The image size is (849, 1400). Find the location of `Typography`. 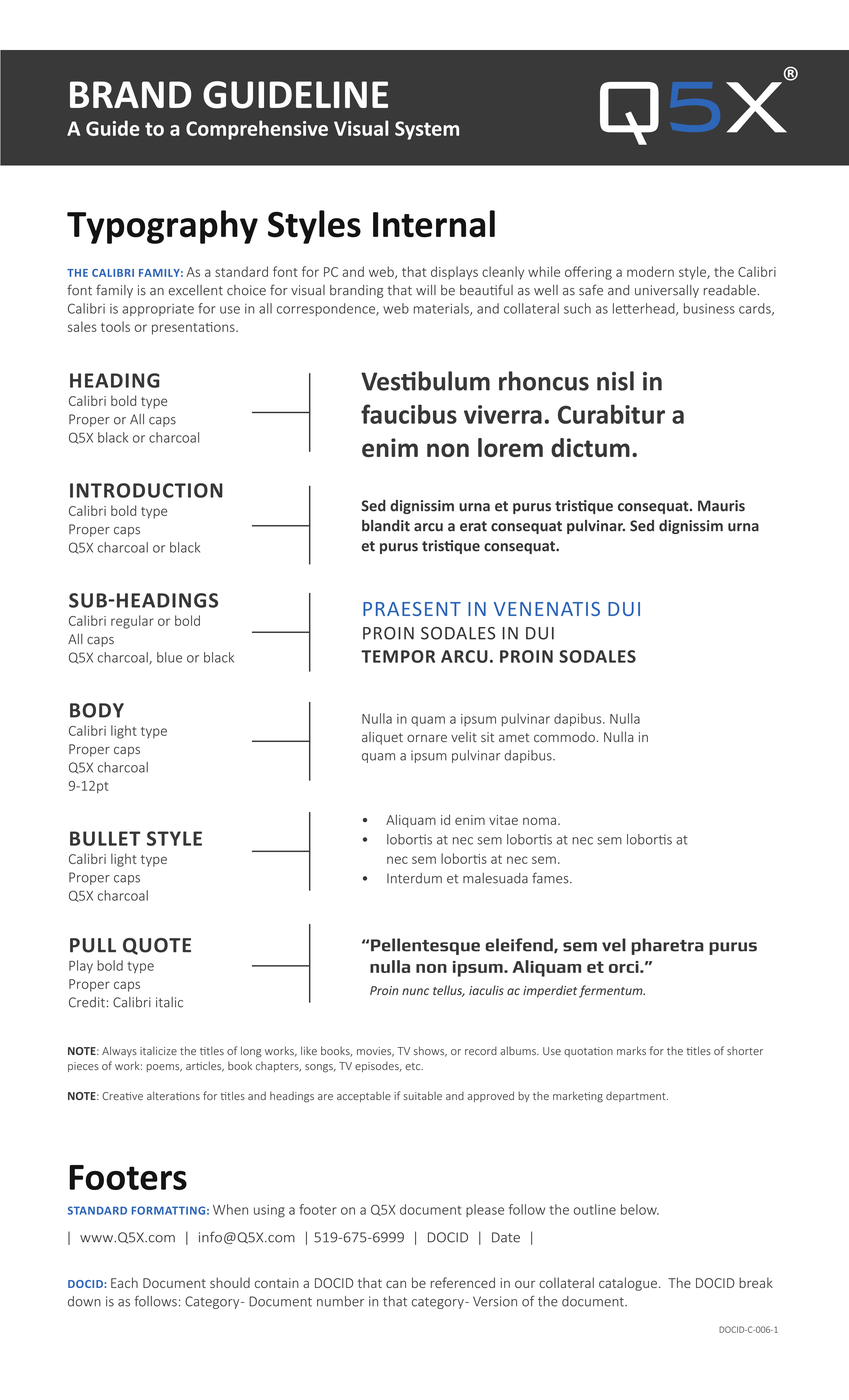

Typography is located at coordinates (162, 227).
